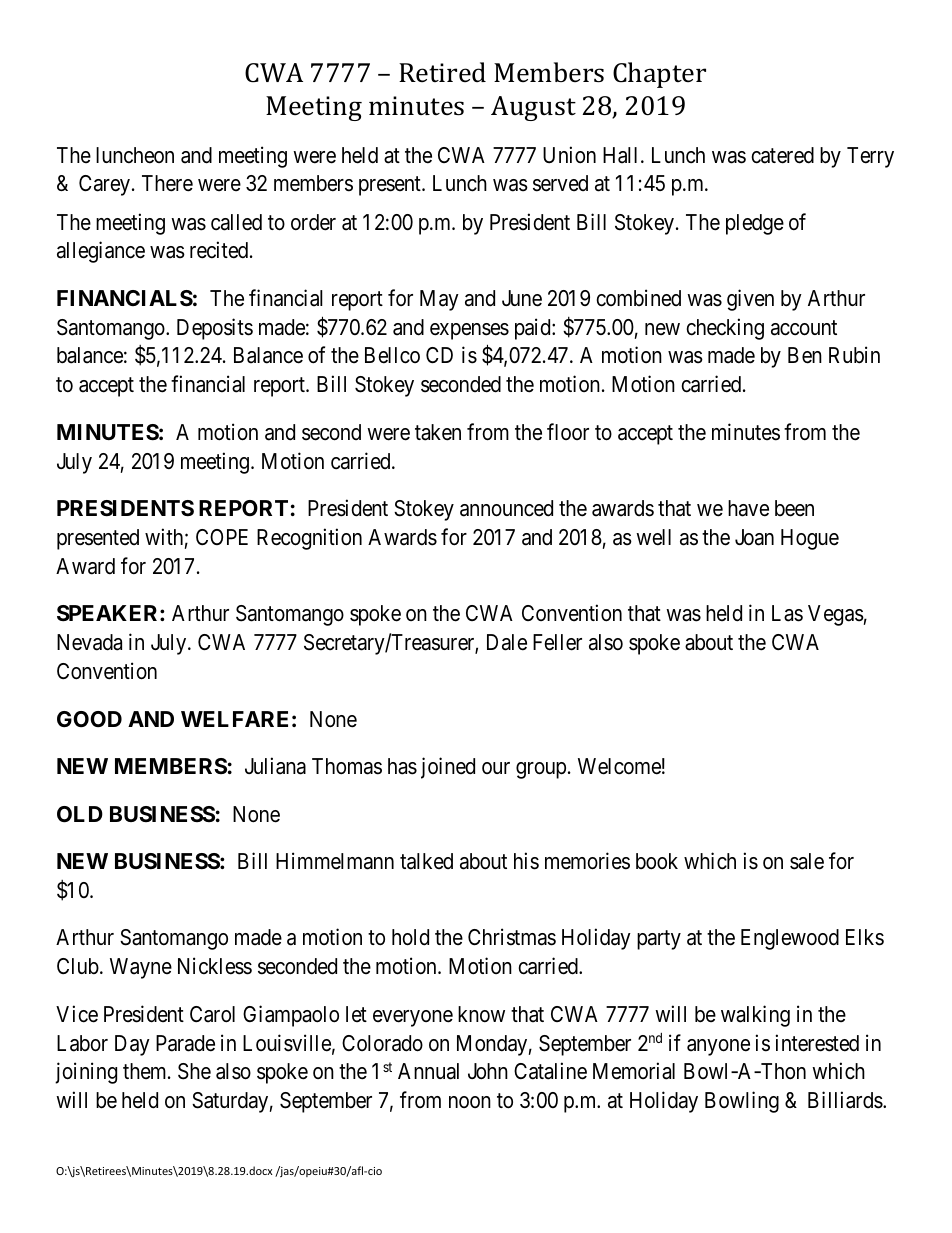 This screenshot has height=1233, width=952. I want to click on sale, so click(807, 861).
